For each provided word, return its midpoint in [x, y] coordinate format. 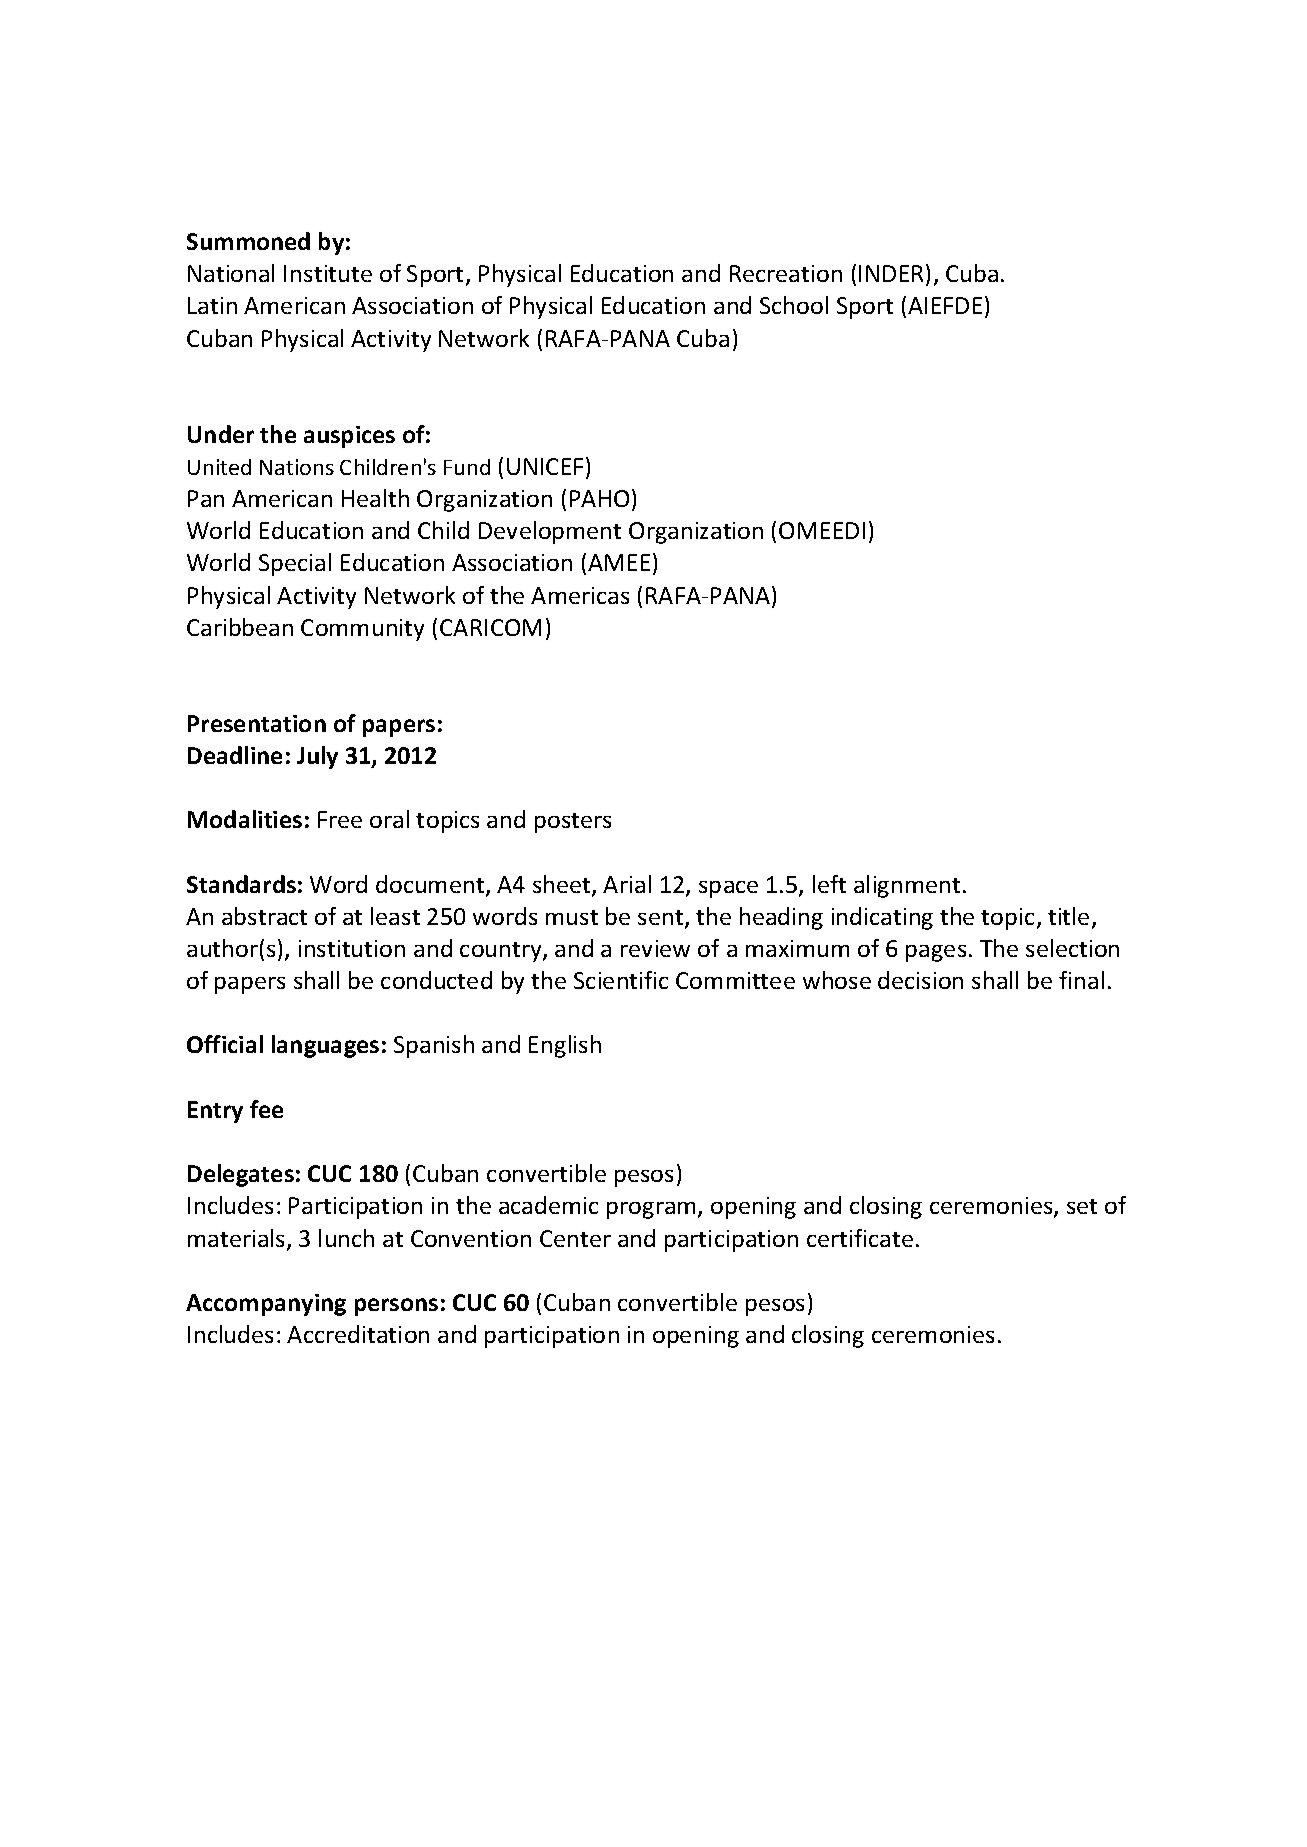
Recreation [786, 273]
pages [936, 953]
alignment [907, 886]
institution [352, 948]
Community [362, 630]
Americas [580, 595]
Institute [328, 273]
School [794, 305]
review [655, 948]
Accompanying [266, 1305]
